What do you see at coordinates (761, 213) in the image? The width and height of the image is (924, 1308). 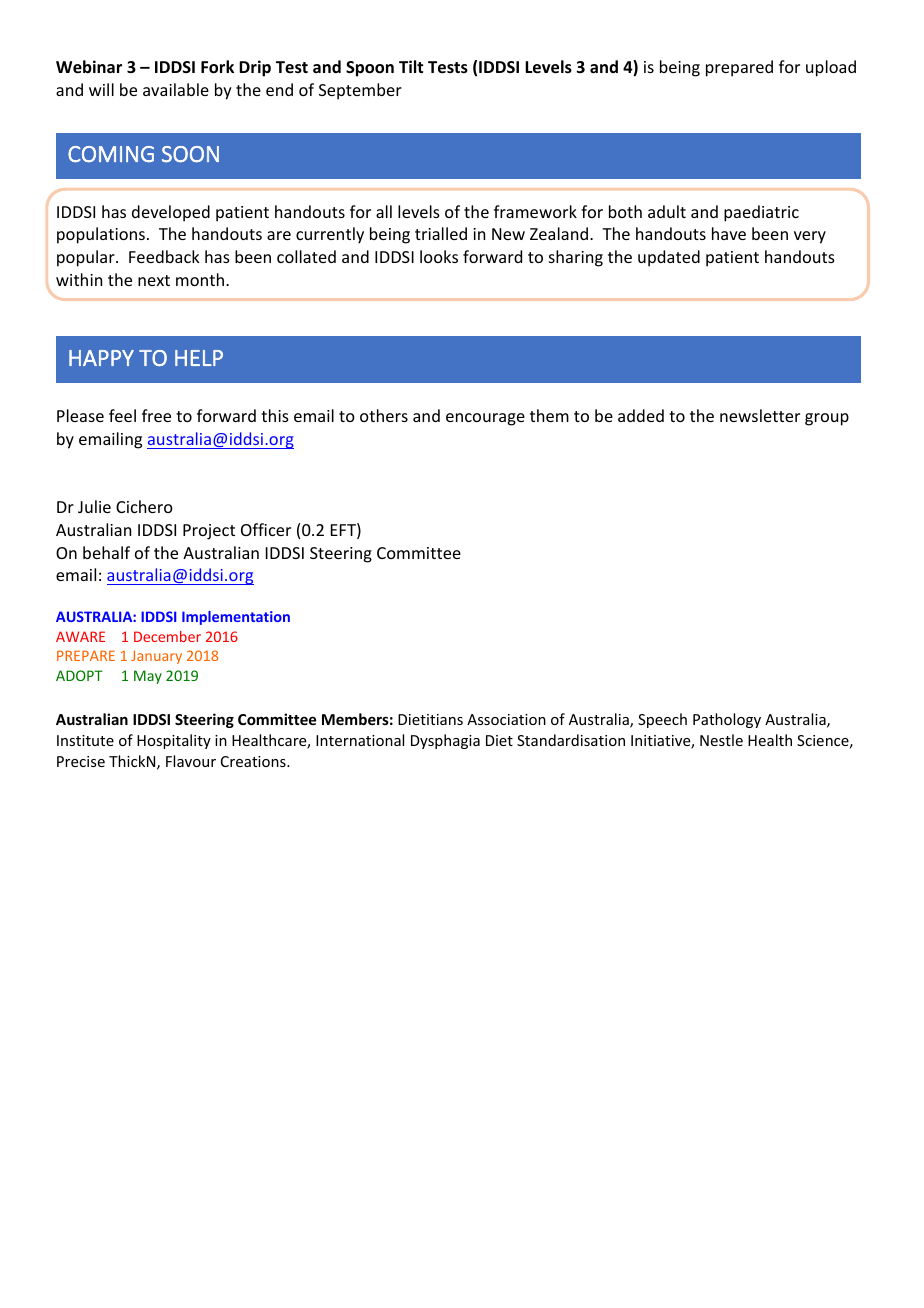 I see `paediatric` at bounding box center [761, 213].
